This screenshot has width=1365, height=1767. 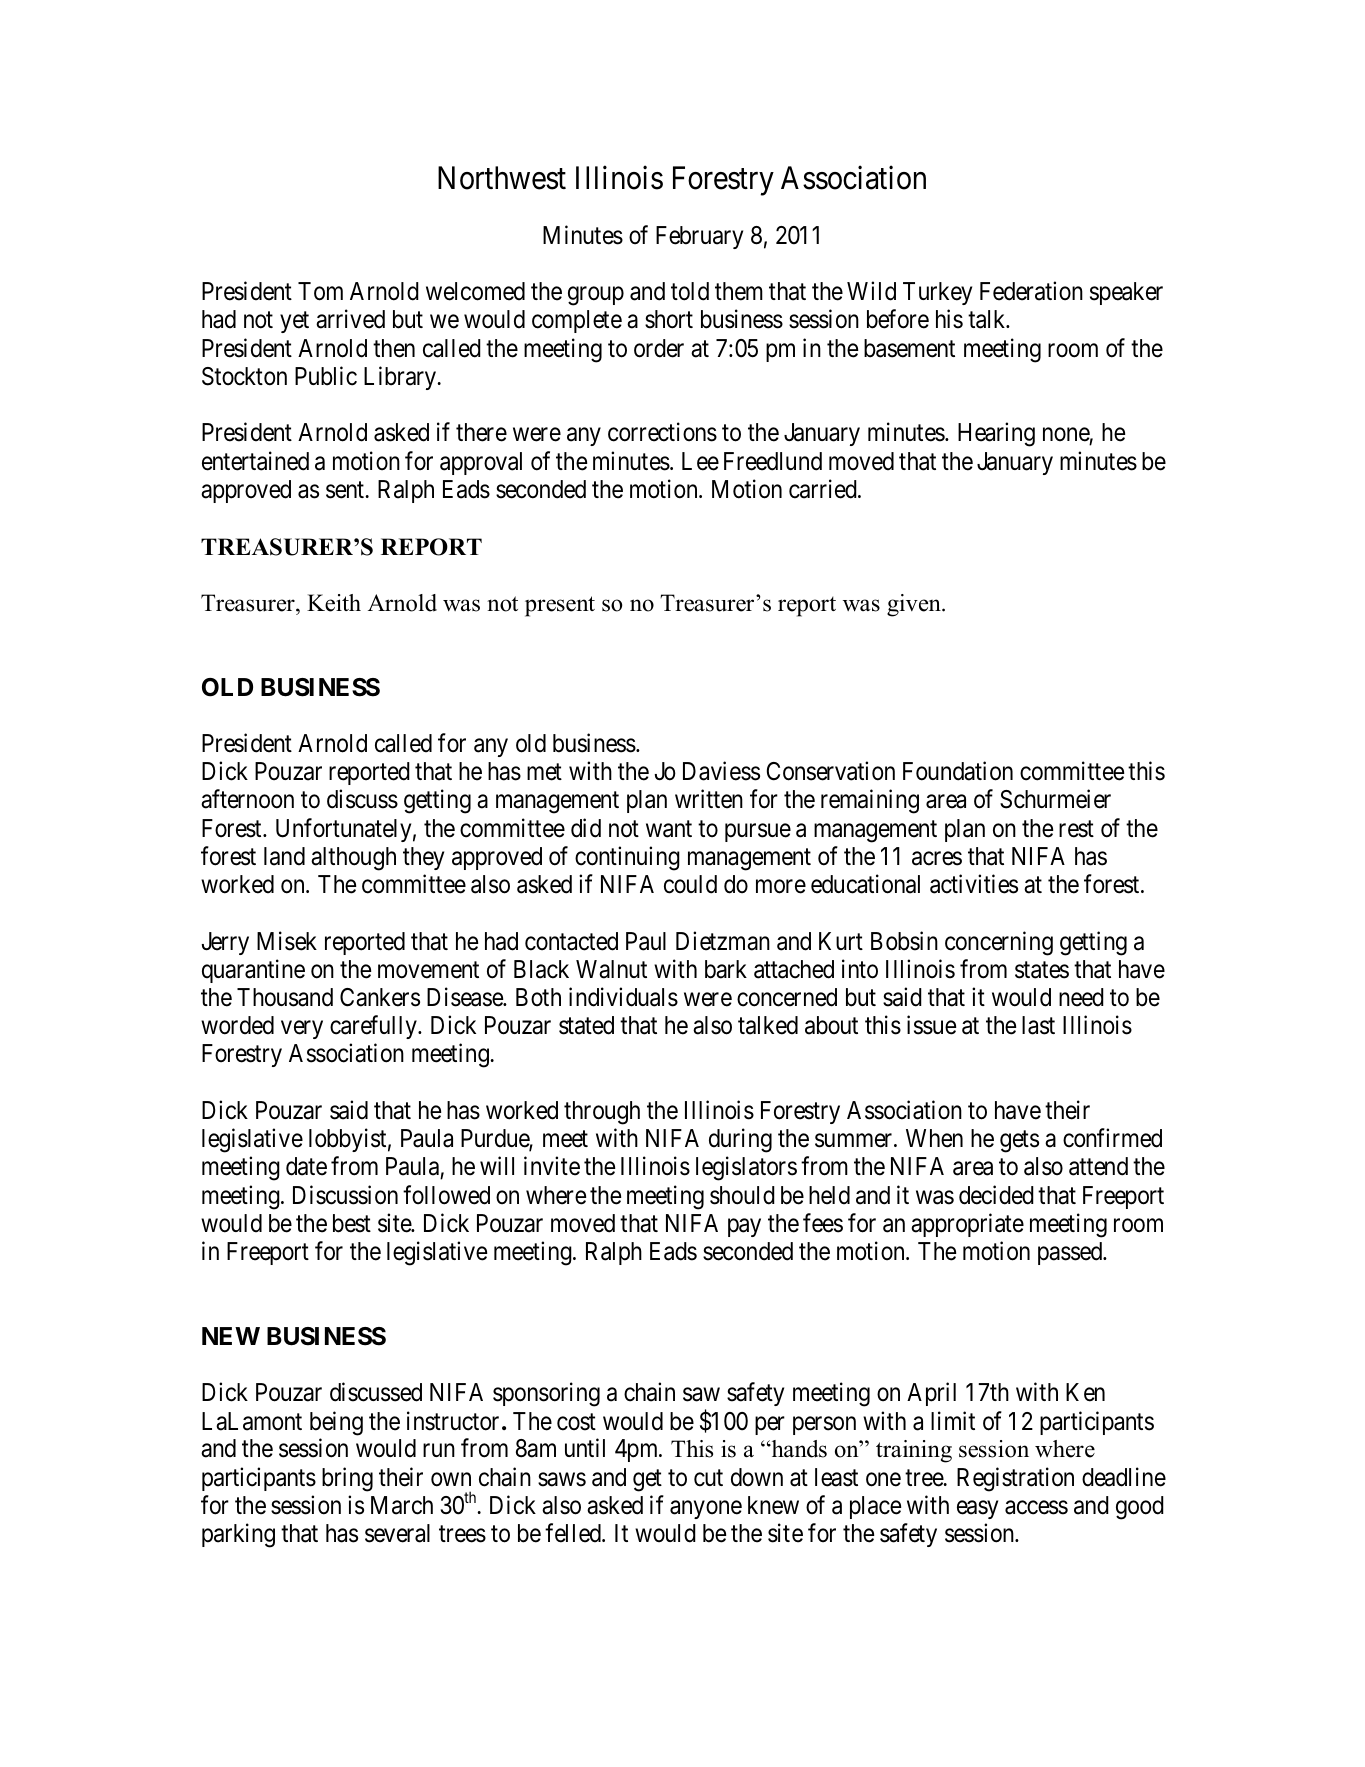 What do you see at coordinates (706, 1510) in the screenshot?
I see `anyone` at bounding box center [706, 1510].
